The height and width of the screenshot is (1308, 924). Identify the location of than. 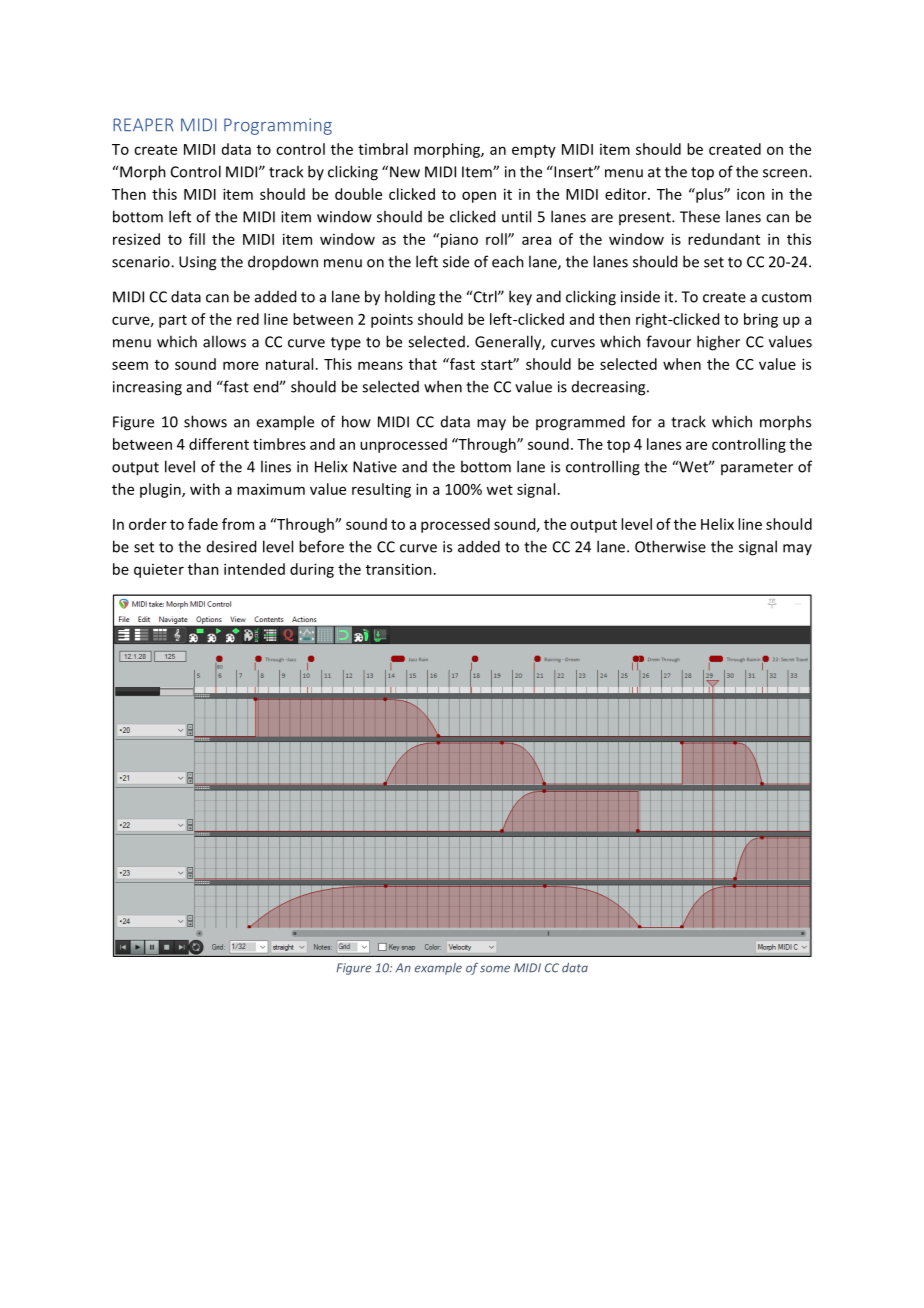
(203, 569).
